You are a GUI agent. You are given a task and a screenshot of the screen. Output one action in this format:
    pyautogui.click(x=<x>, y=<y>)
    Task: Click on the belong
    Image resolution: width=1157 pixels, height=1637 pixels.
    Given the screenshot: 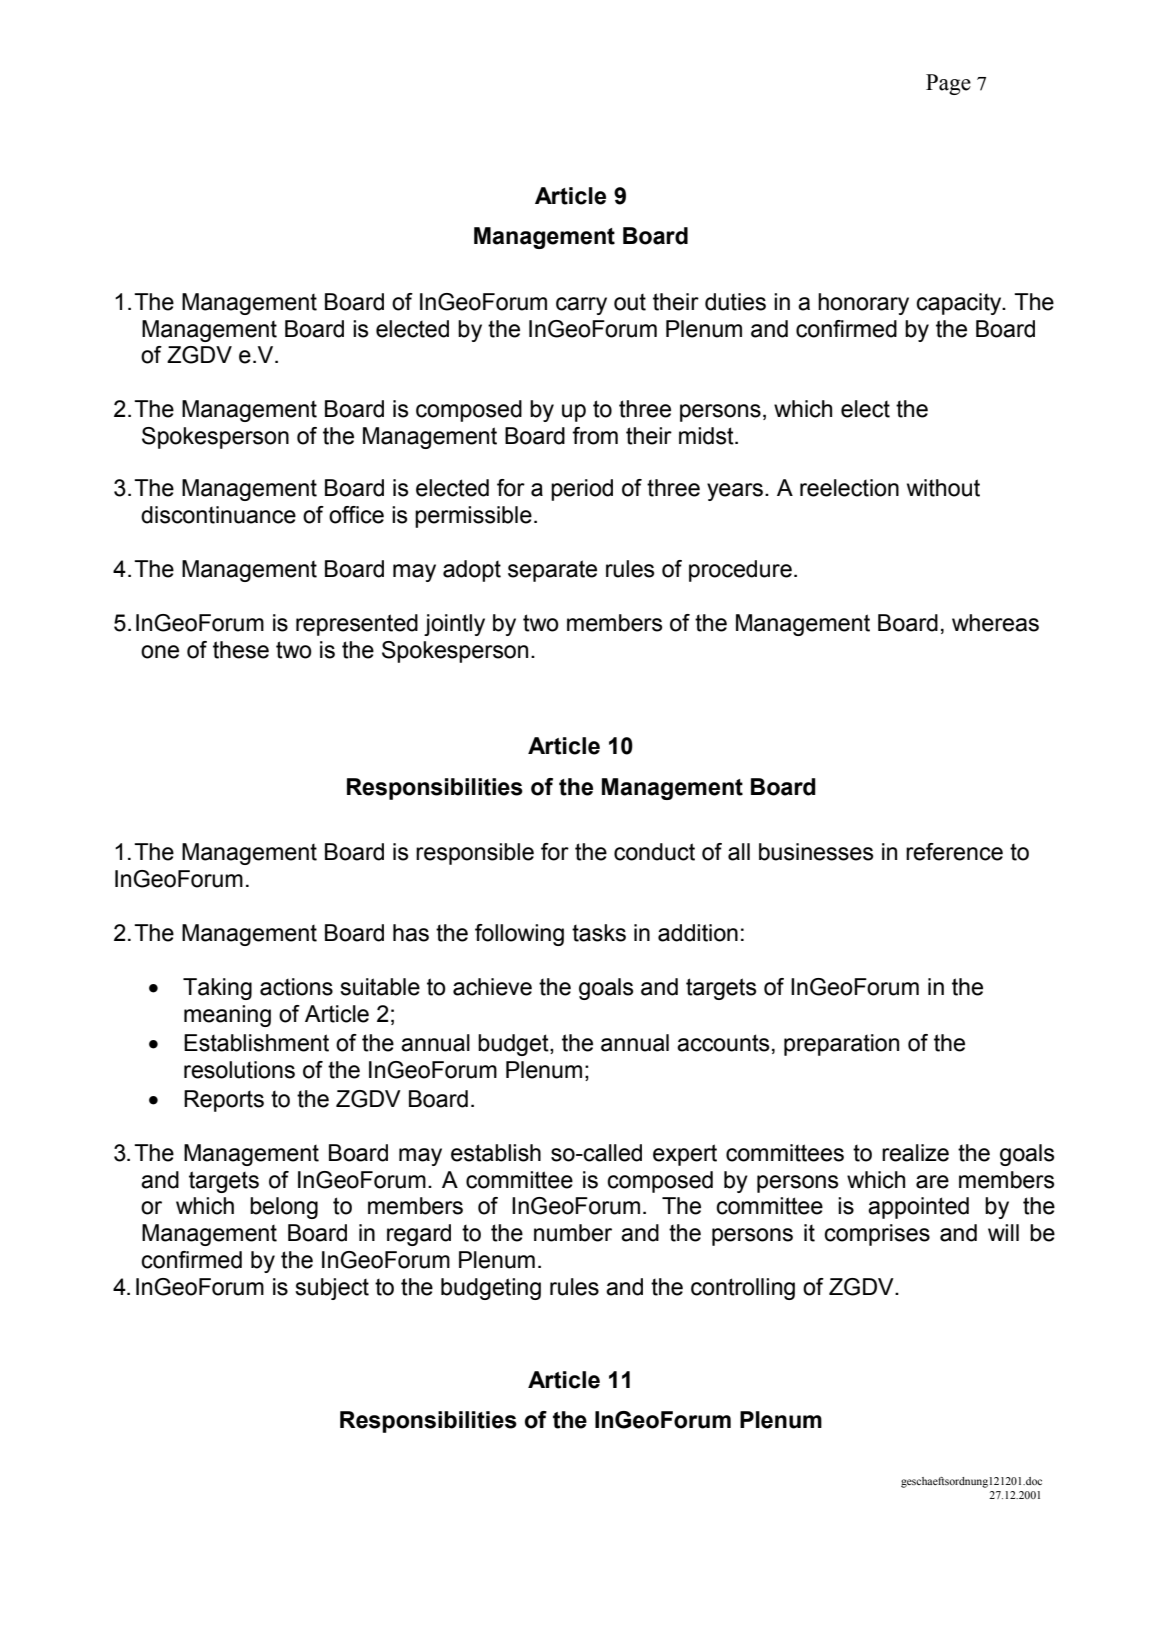 What is the action you would take?
    pyautogui.click(x=284, y=1208)
